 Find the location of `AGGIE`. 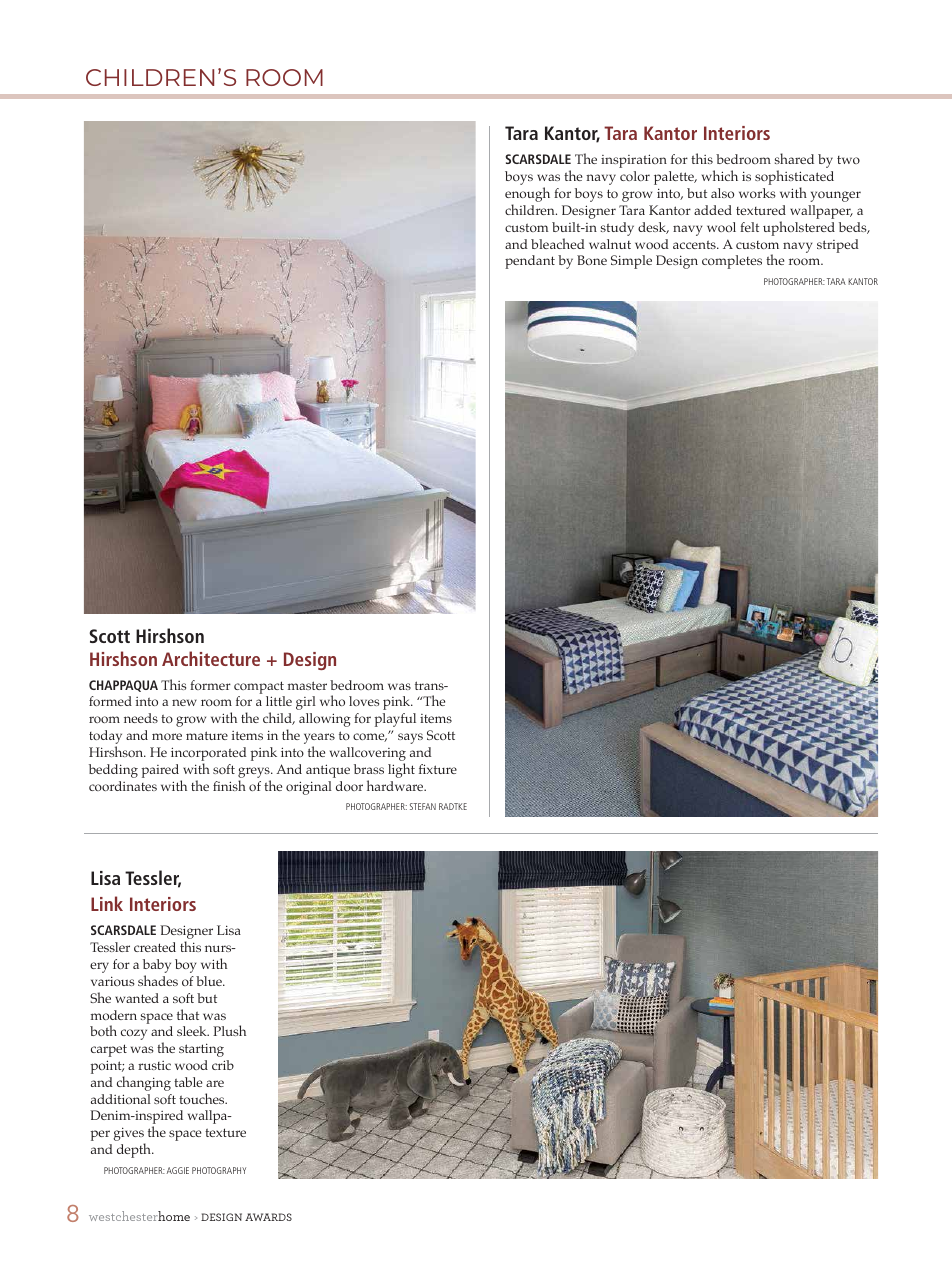

AGGIE is located at coordinates (178, 1170).
